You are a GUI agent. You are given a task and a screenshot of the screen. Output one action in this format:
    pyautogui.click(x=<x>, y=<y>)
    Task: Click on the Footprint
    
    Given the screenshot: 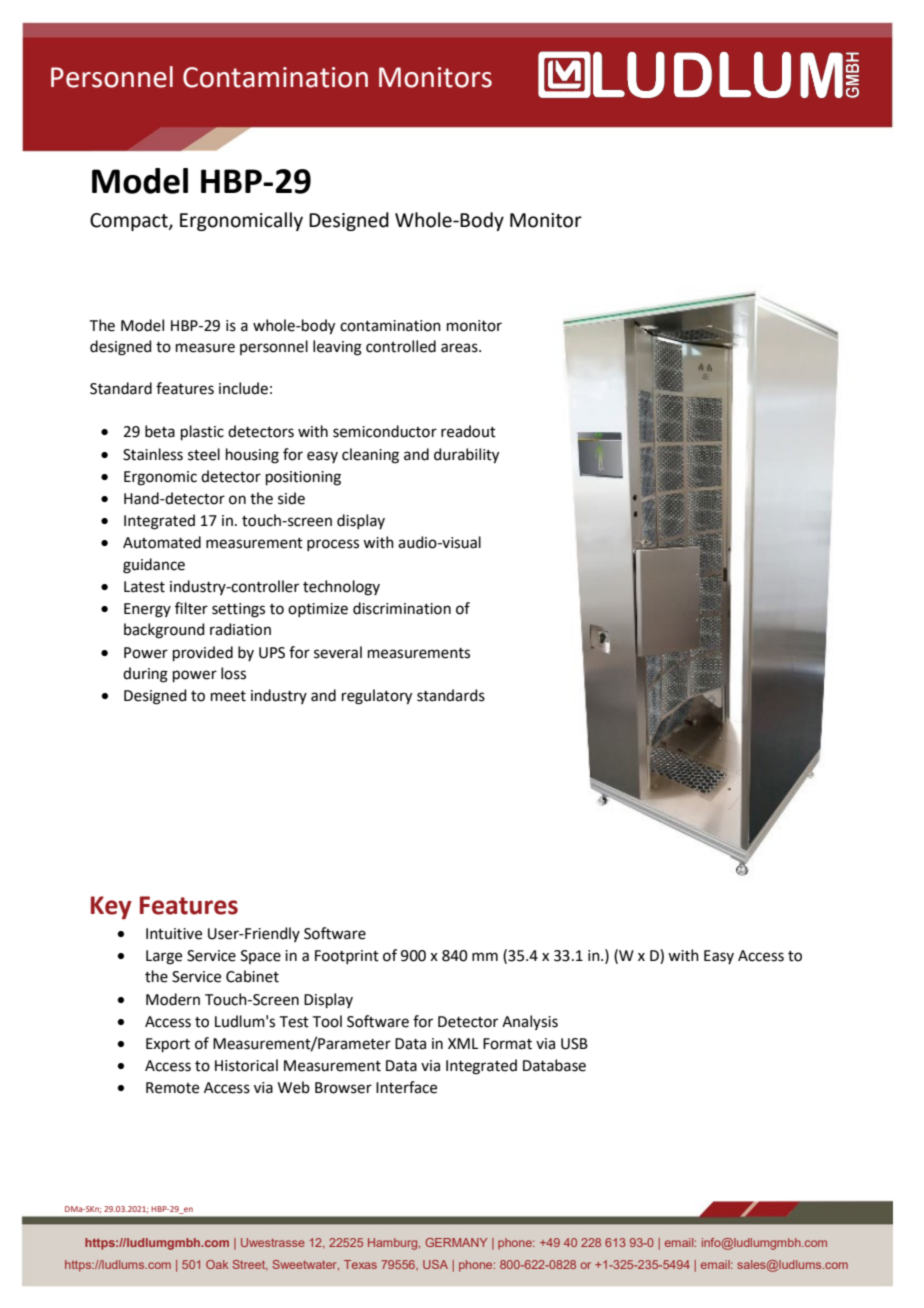 What is the action you would take?
    pyautogui.click(x=347, y=957)
